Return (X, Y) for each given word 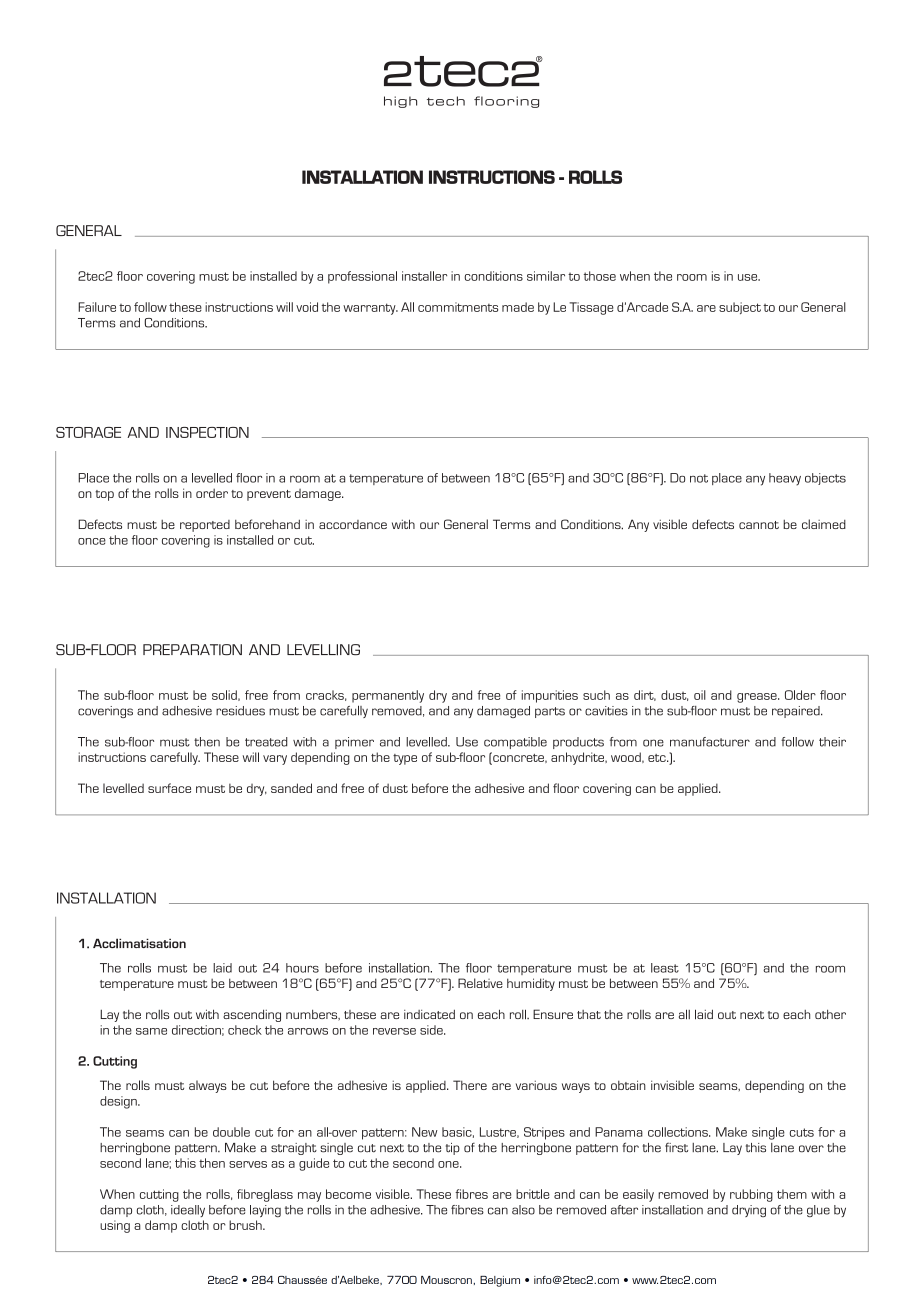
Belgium (500, 1281)
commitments (458, 307)
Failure (97, 307)
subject (740, 308)
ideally (188, 1211)
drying (749, 1211)
